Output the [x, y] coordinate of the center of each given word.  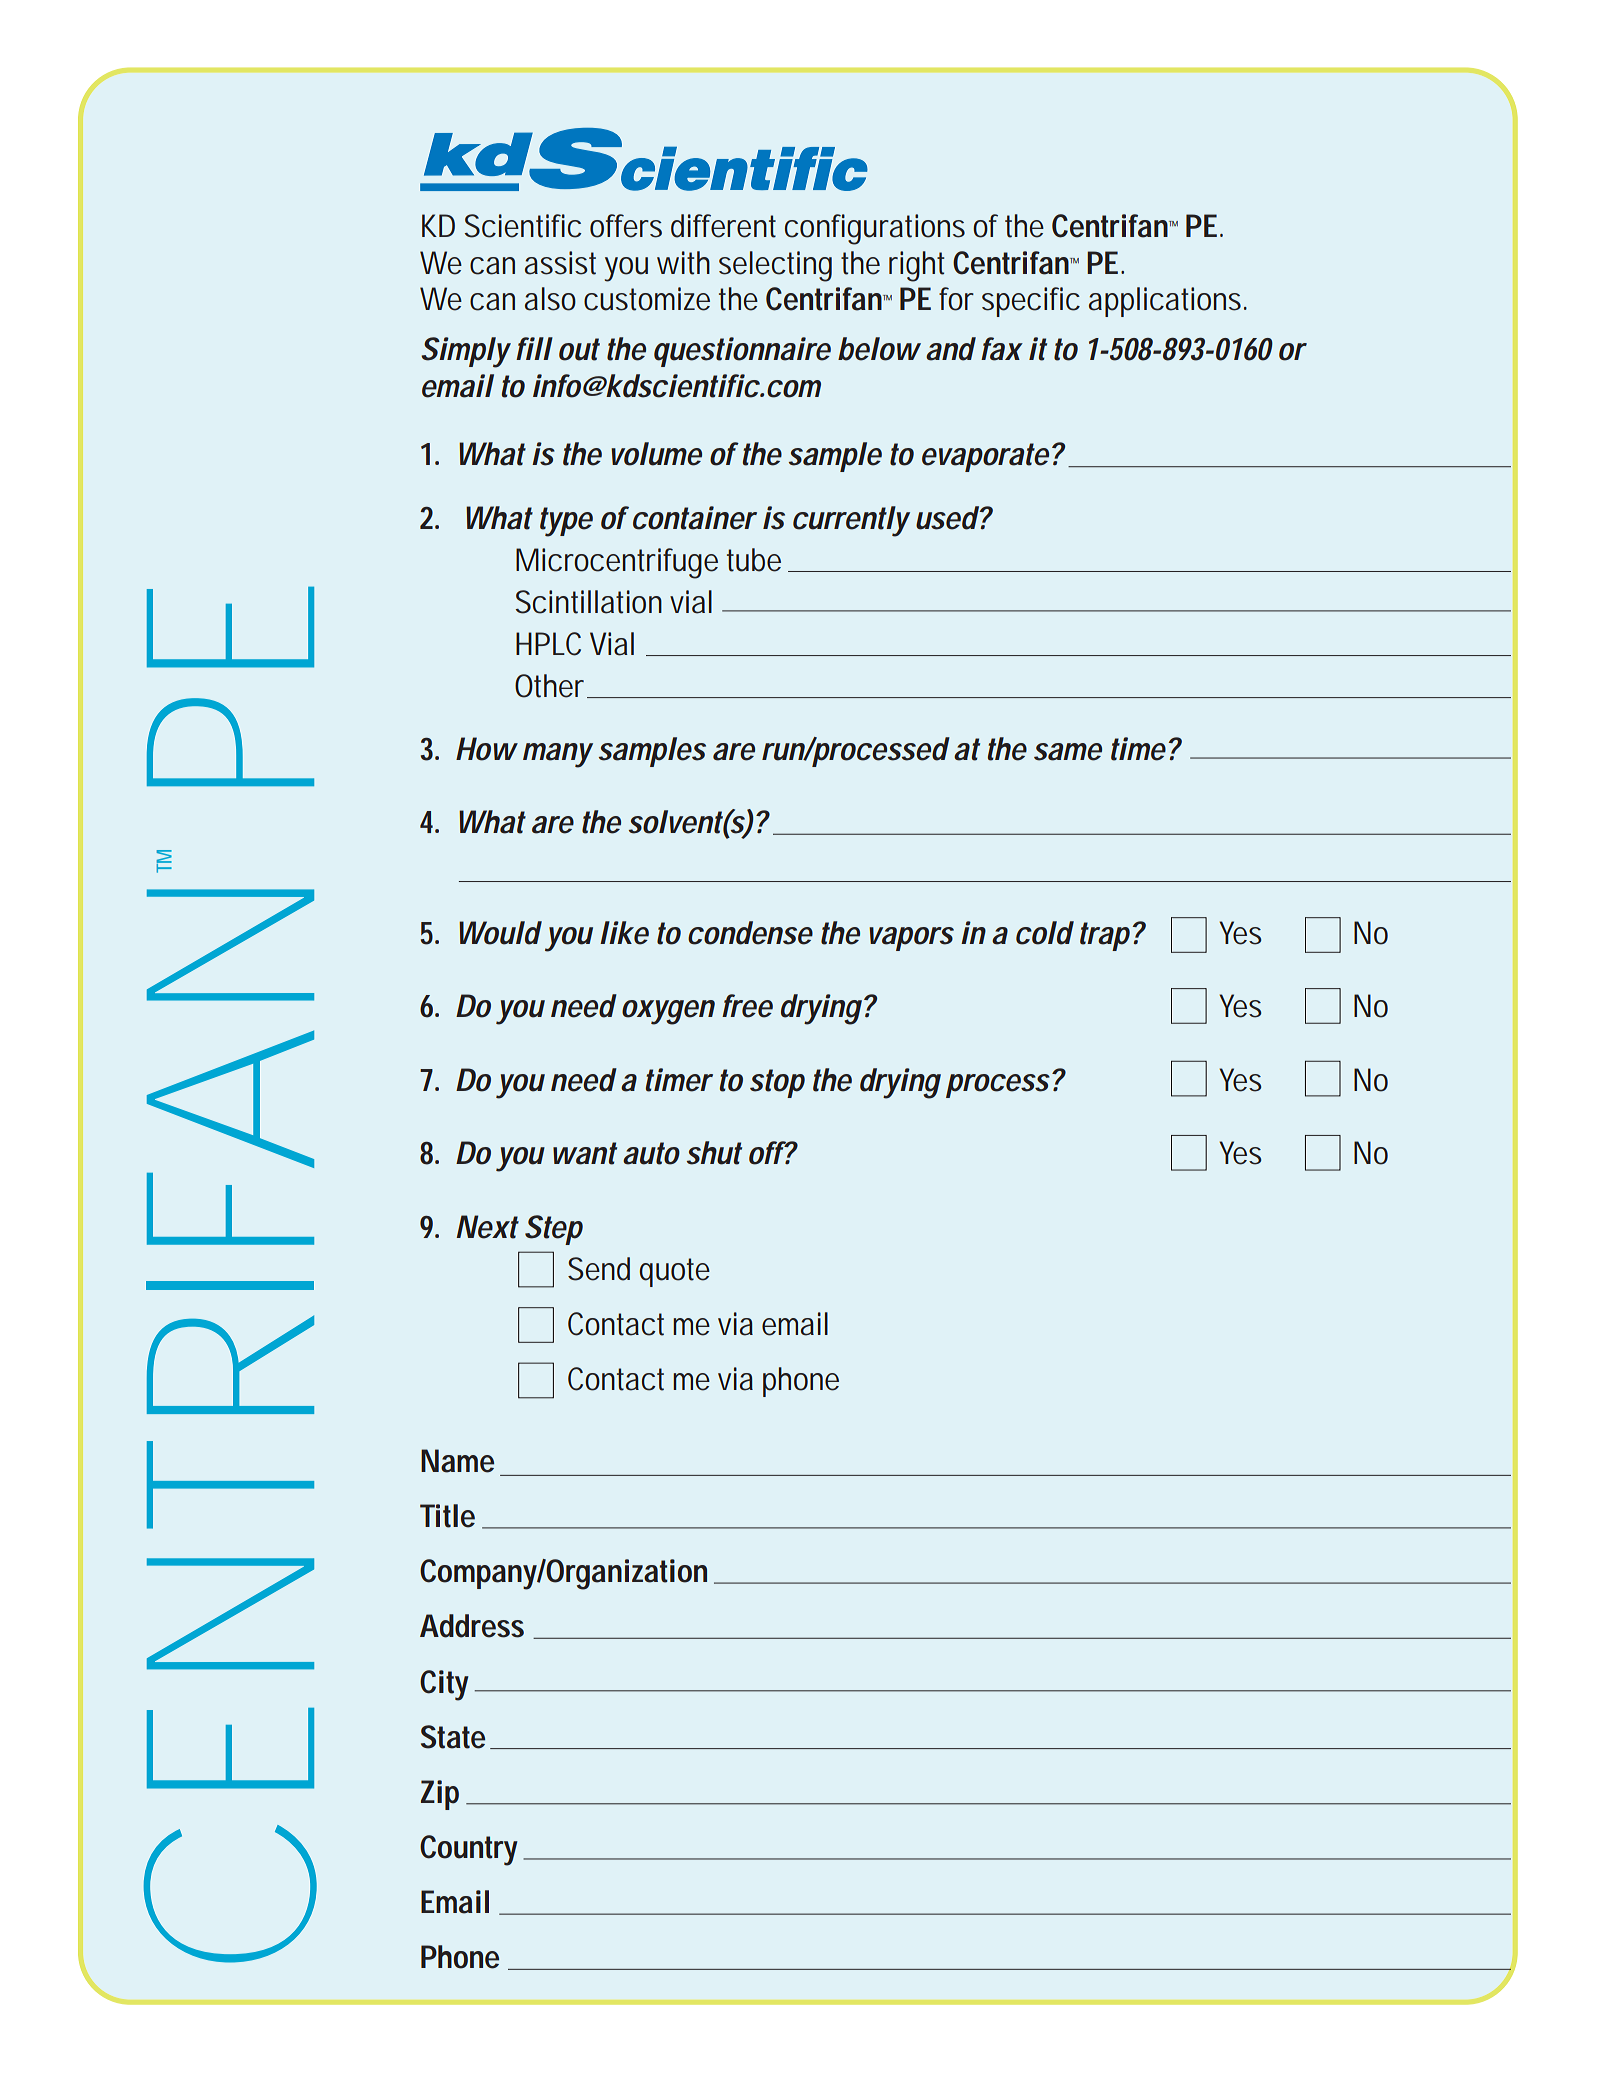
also [550, 299]
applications [1167, 302]
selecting [775, 266]
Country [469, 1850]
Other [552, 686]
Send [599, 1269]
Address [472, 1626]
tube [754, 560]
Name [457, 1461]
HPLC [548, 644]
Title [447, 1516]
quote [674, 1272]
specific [1031, 302]
